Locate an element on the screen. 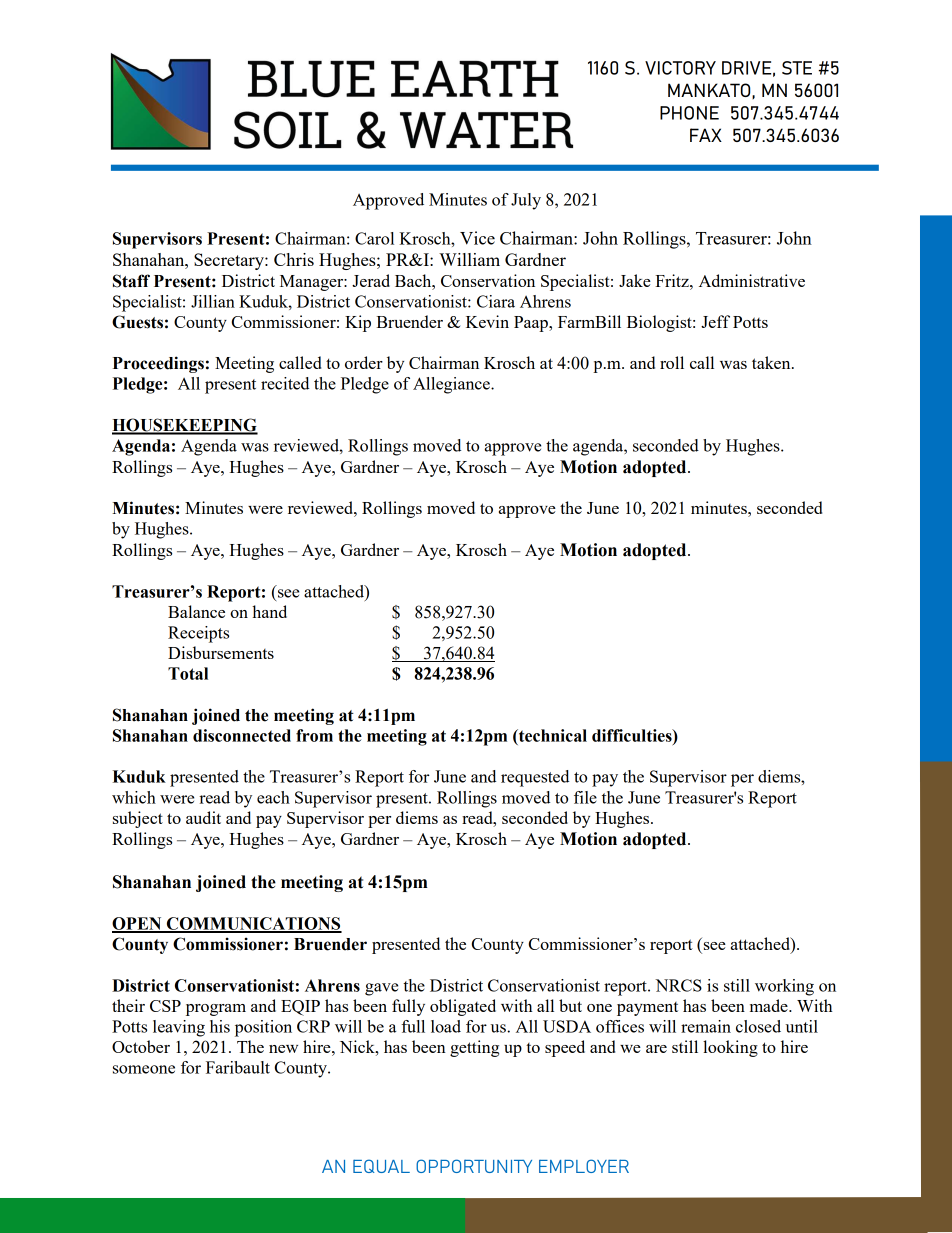 Image resolution: width=952 pixels, height=1233 pixels. Secretary is located at coordinates (230, 261).
